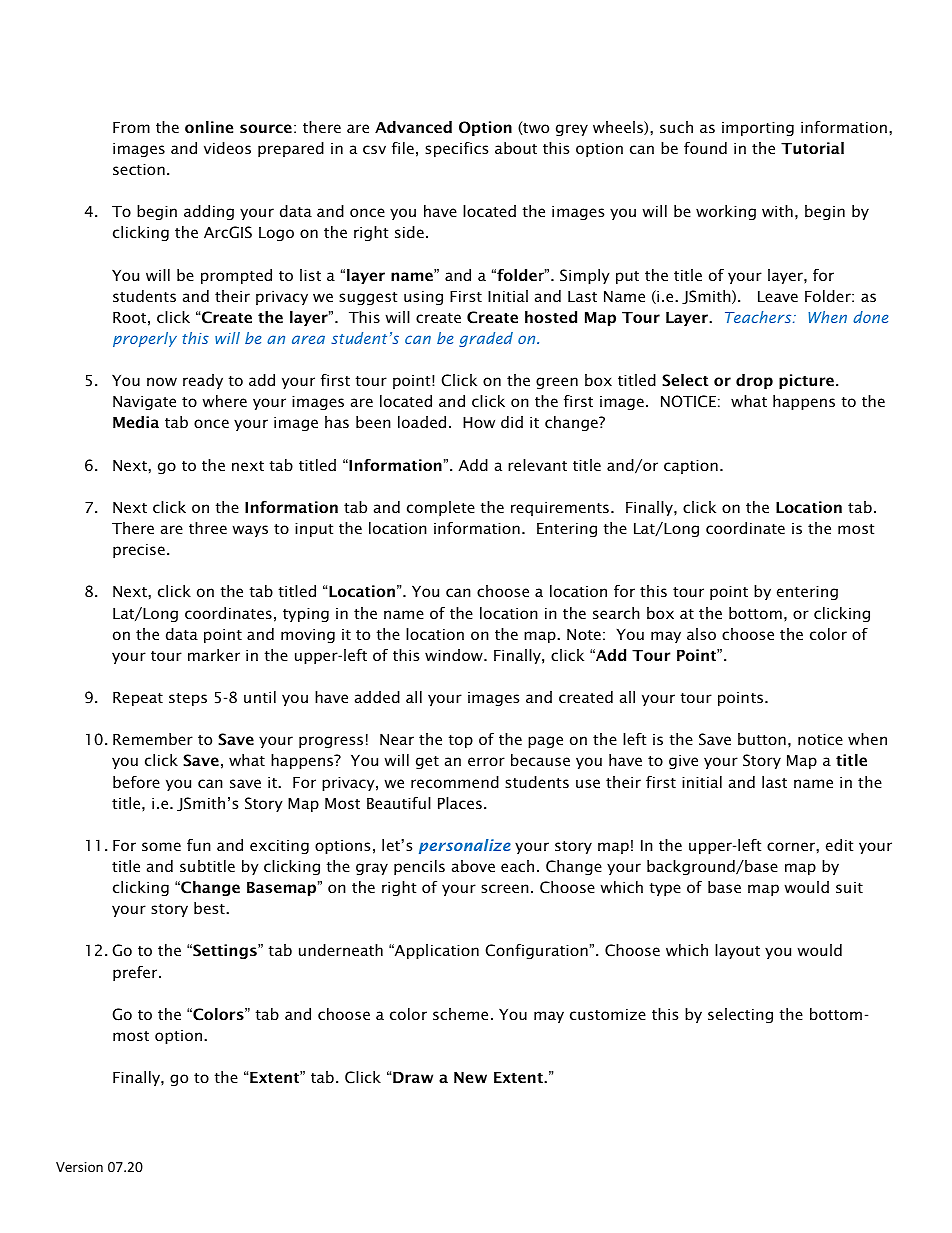 The height and width of the screenshot is (1233, 952). Describe the element at coordinates (455, 655) in the screenshot. I see `window` at that location.
